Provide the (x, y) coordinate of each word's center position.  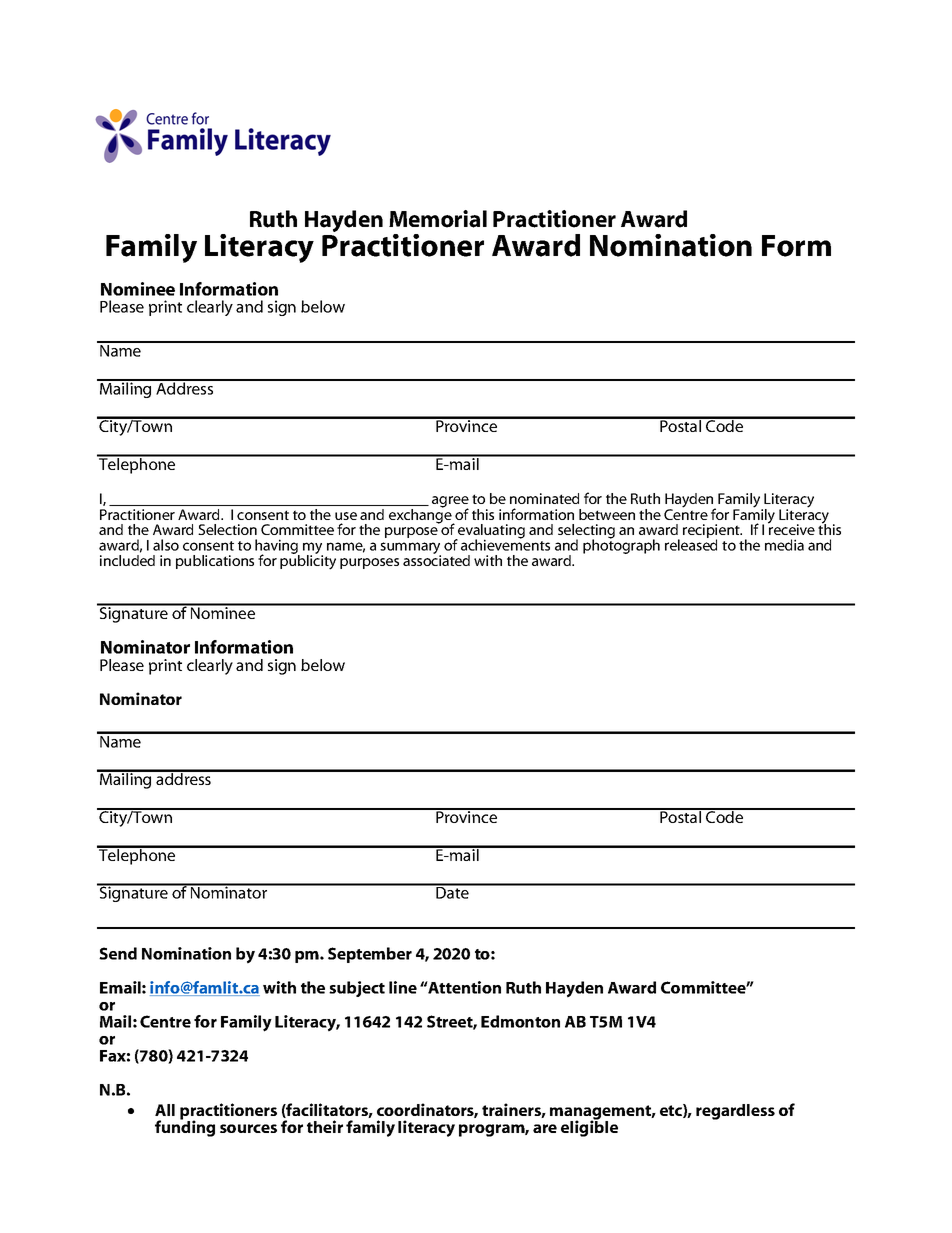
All (165, 1110)
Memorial (438, 219)
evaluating (490, 532)
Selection (227, 529)
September (370, 955)
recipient (712, 532)
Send (118, 953)
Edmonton (520, 1021)
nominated (544, 498)
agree (450, 503)
